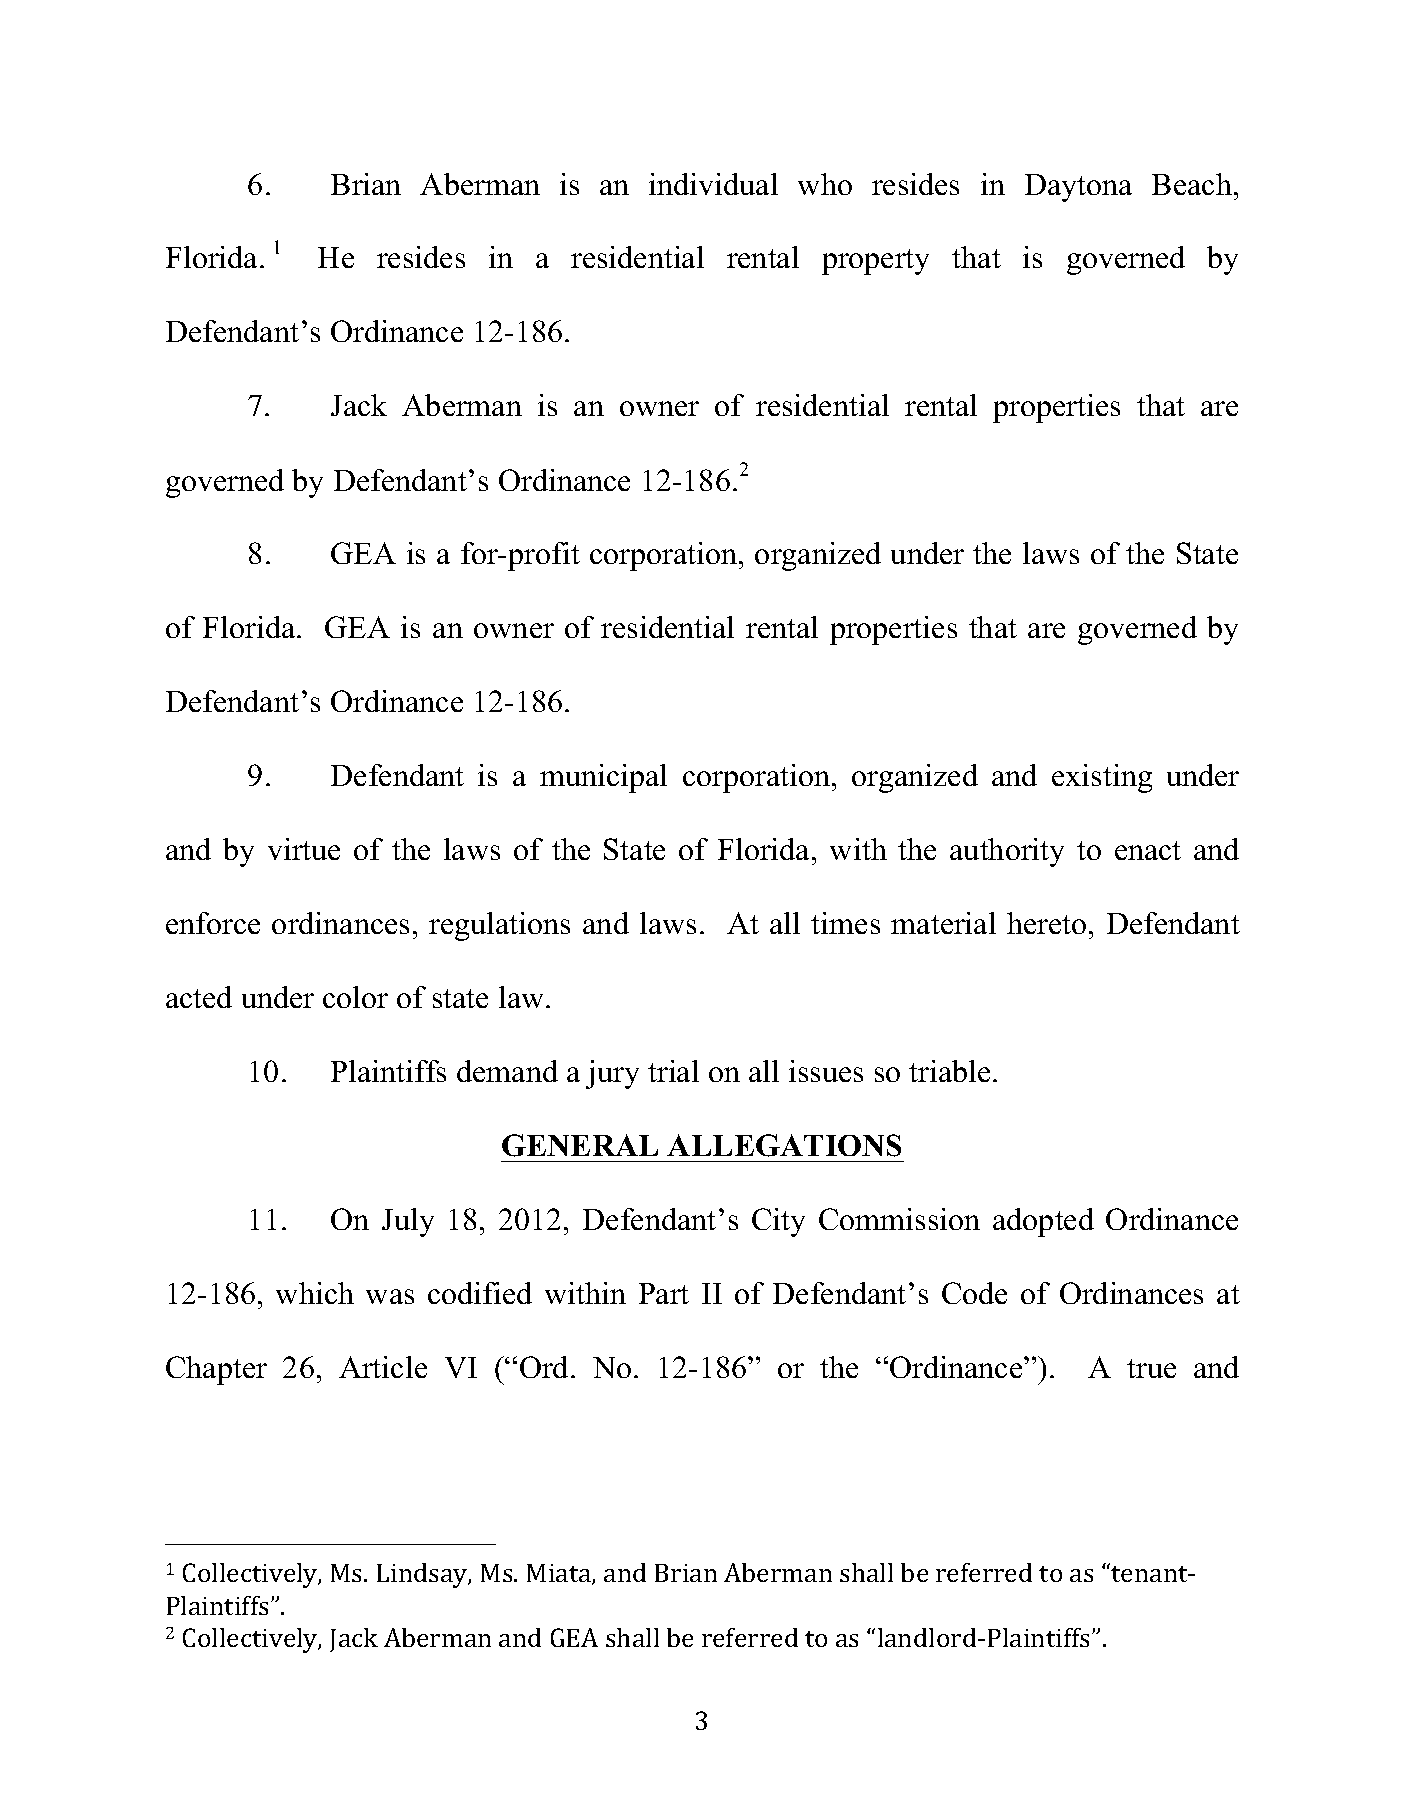  Describe the element at coordinates (713, 184) in the page. I see `individual` at that location.
